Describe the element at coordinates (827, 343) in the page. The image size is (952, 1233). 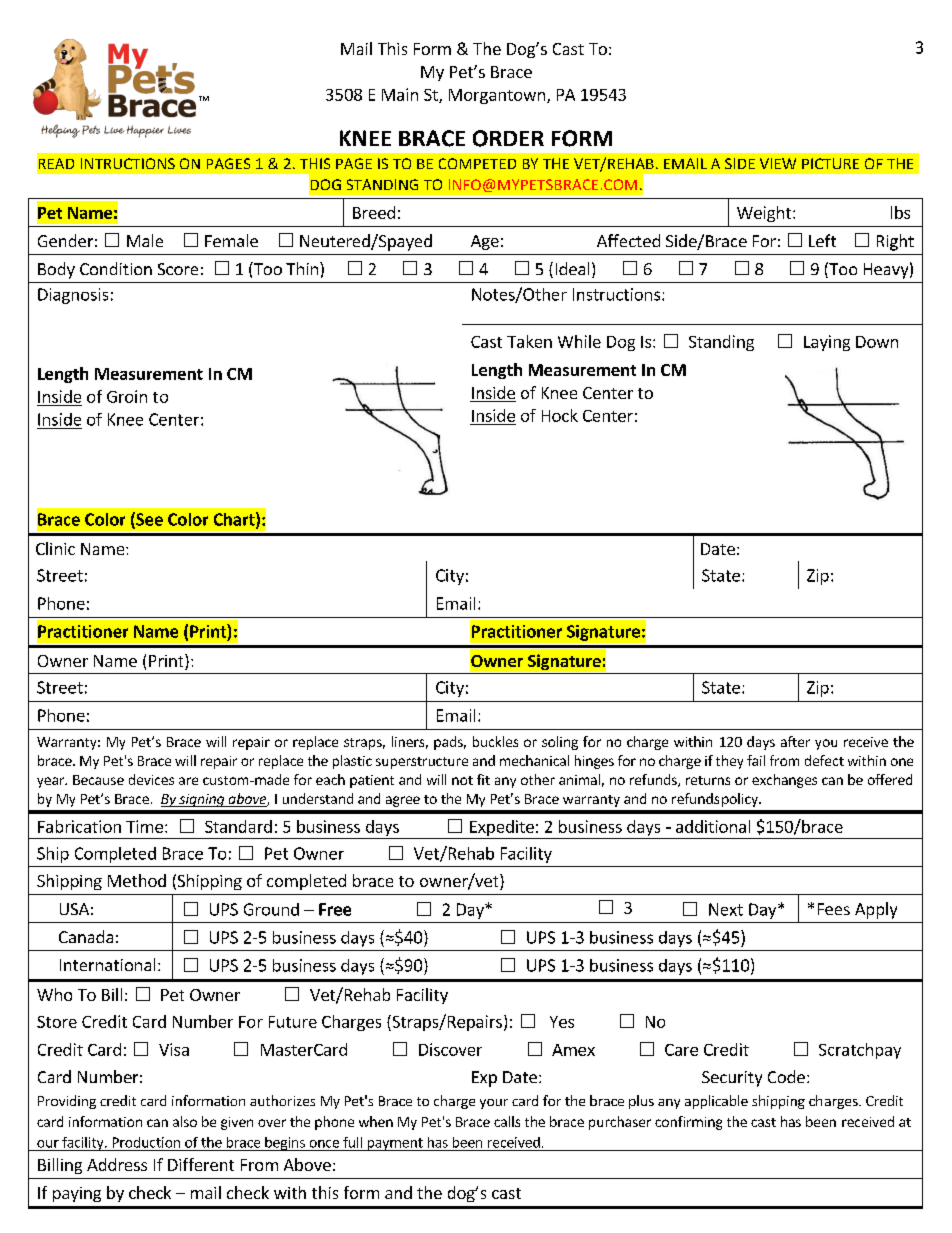
I see `Laying` at that location.
